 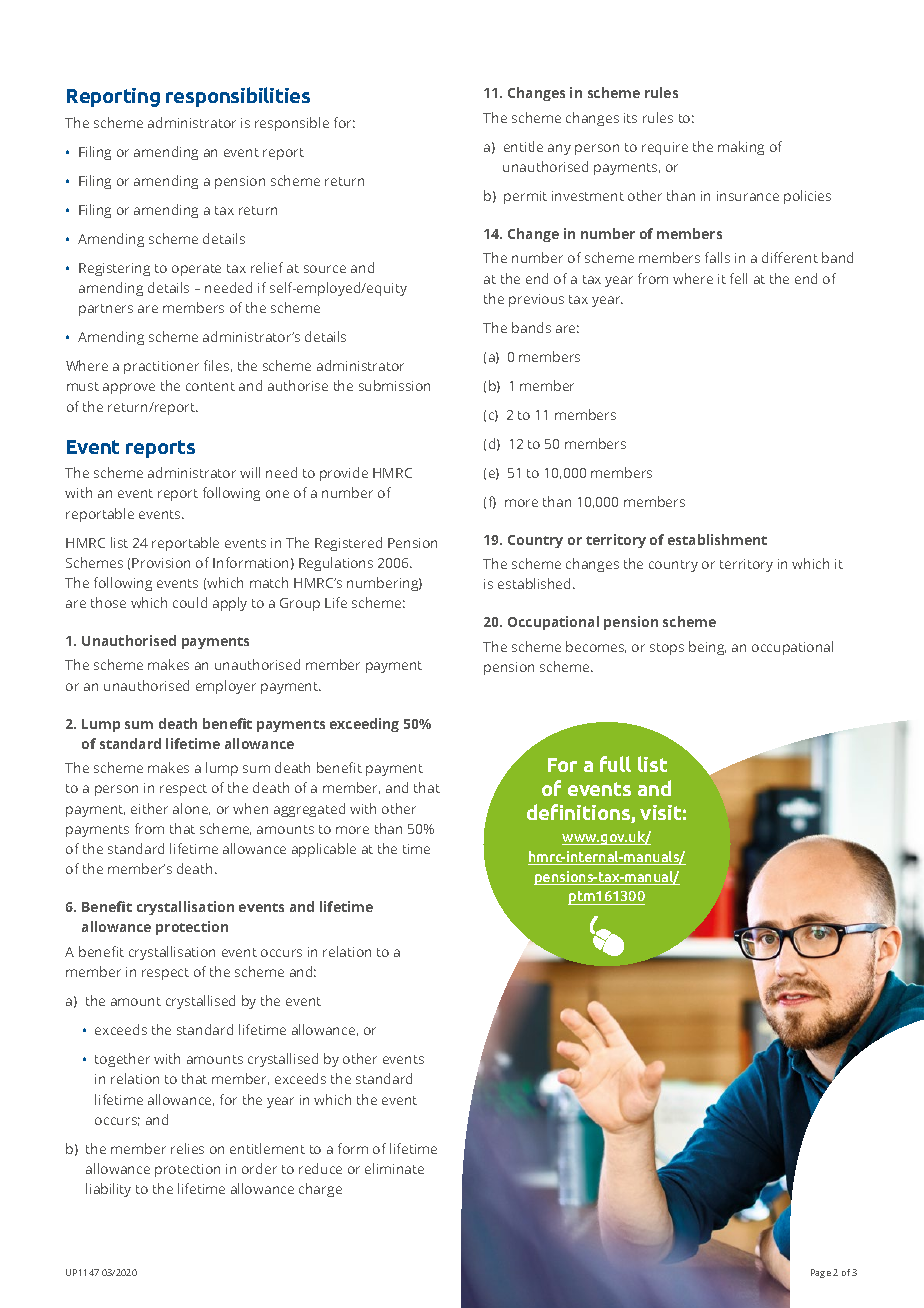 I want to click on Page, so click(x=821, y=1273).
